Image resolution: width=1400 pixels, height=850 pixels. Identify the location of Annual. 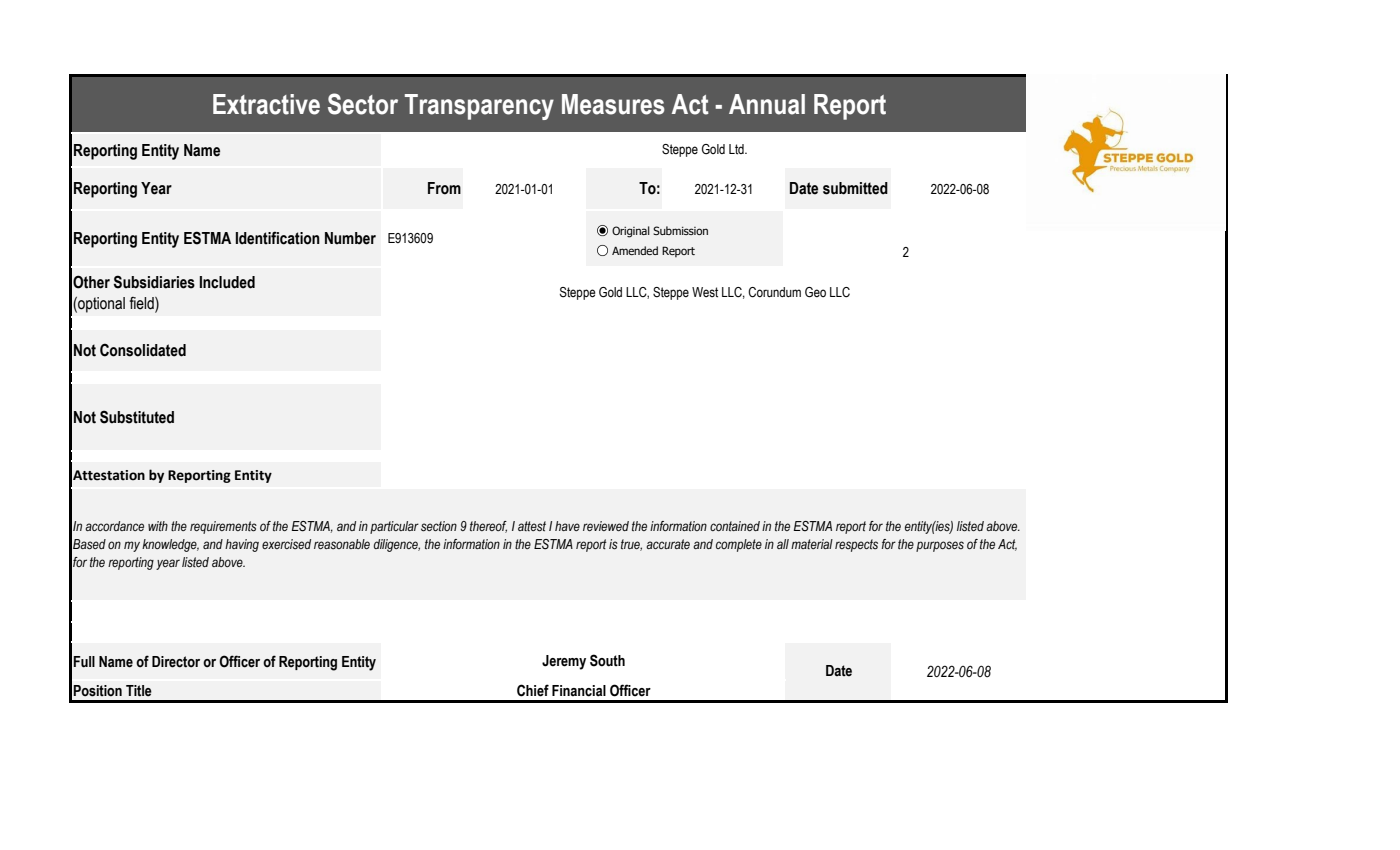
(767, 104).
